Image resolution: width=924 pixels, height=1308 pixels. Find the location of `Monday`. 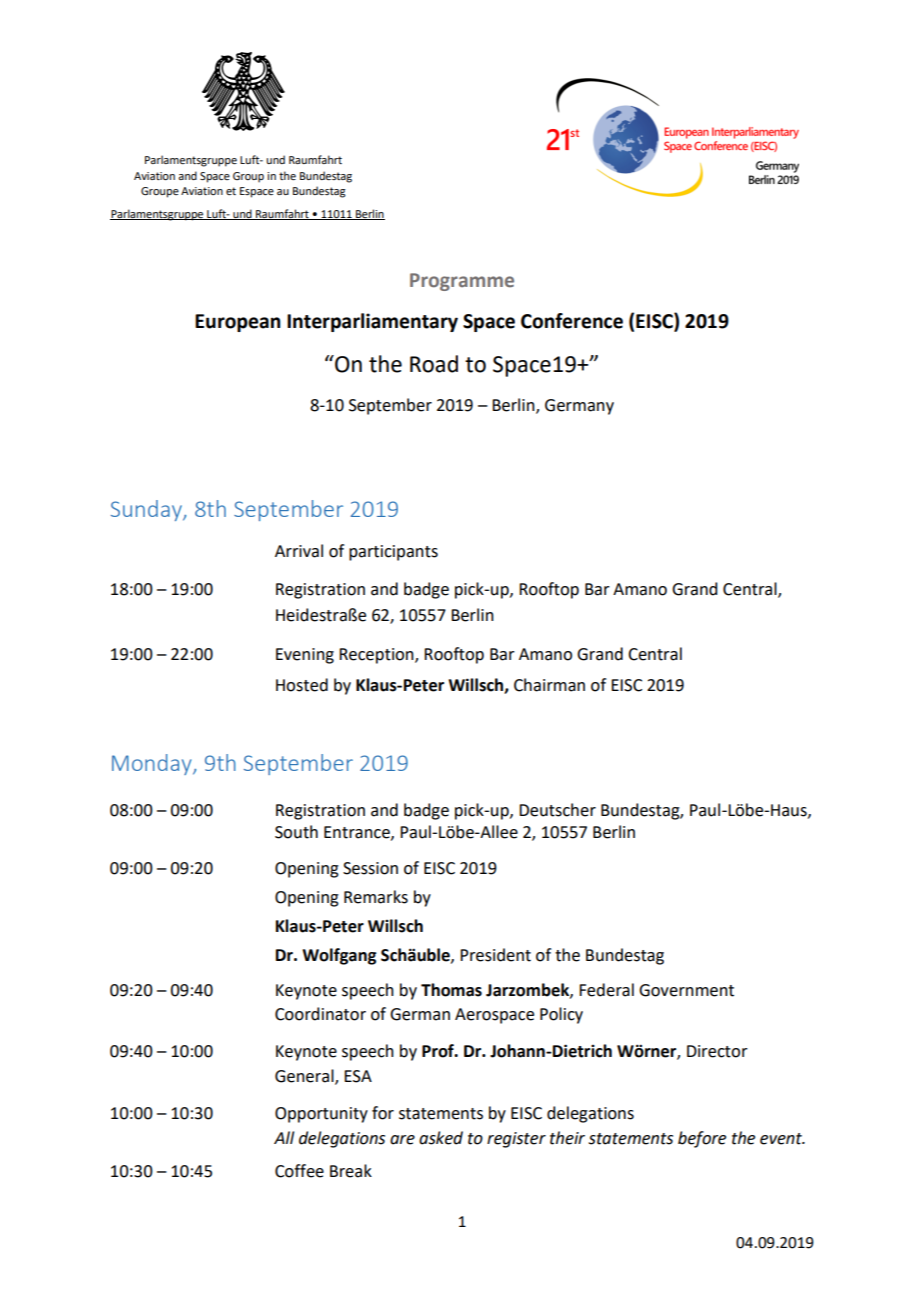

Monday is located at coordinates (153, 764).
